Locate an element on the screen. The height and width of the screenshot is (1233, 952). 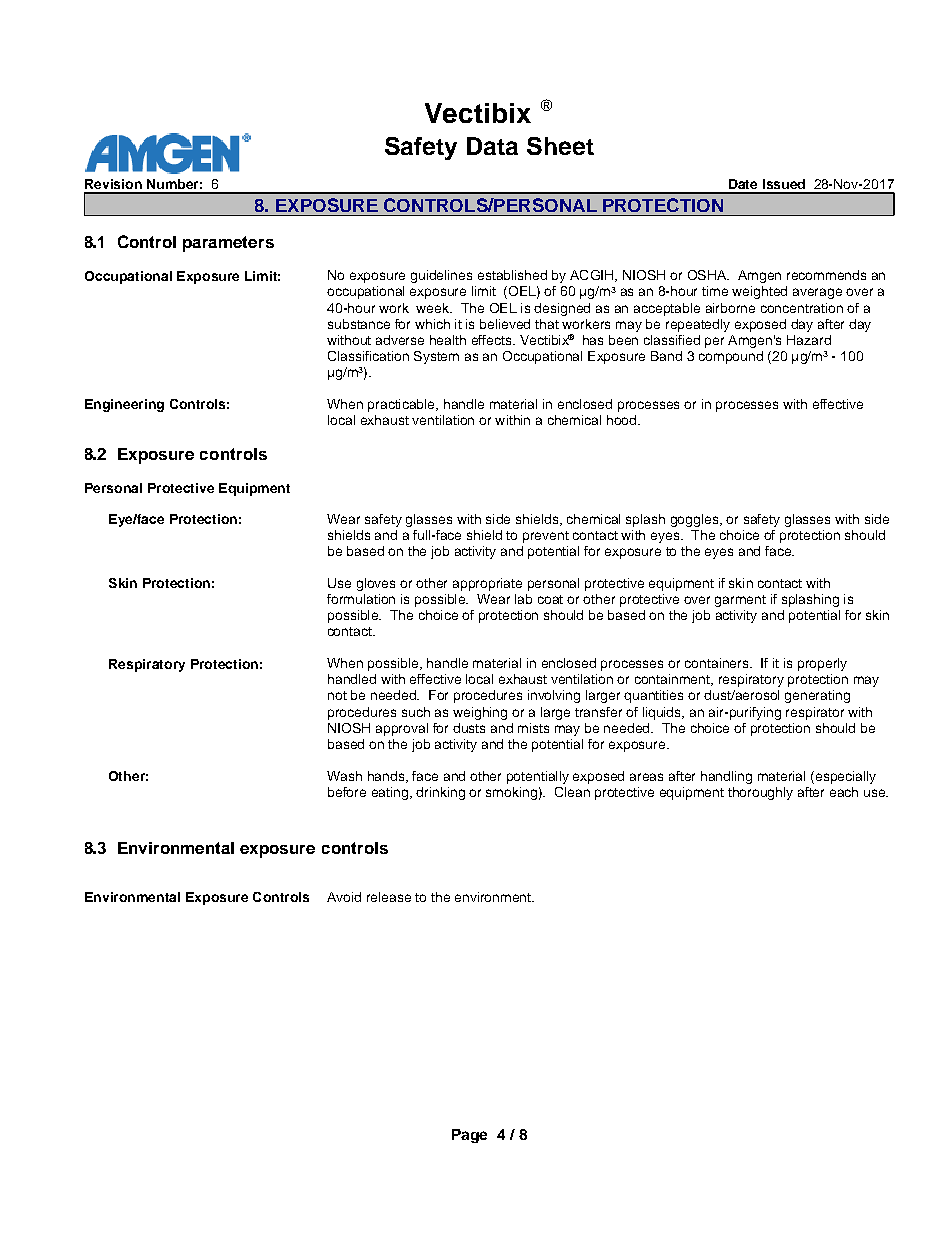
parameters is located at coordinates (228, 244).
